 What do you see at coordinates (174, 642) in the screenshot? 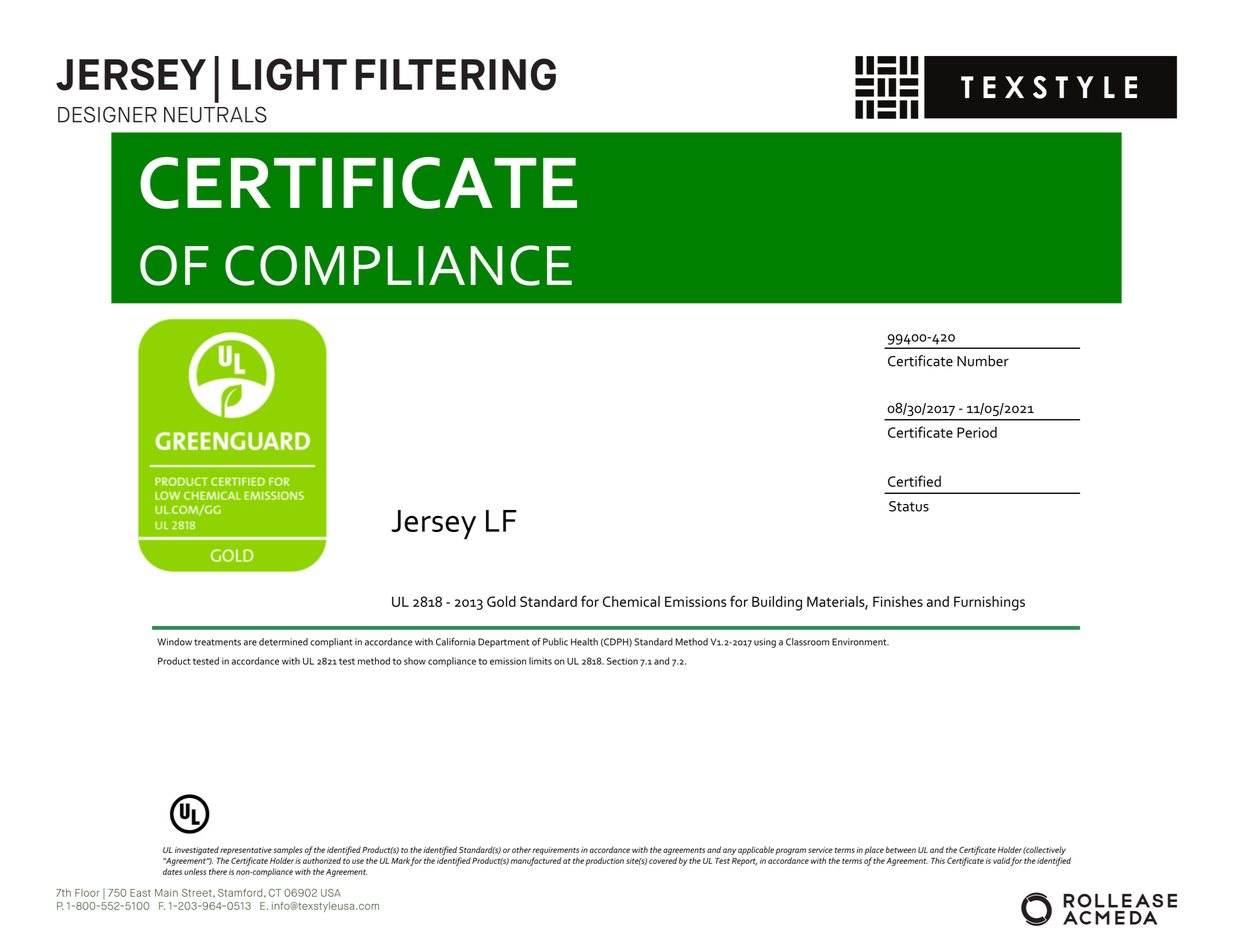
I see `Window` at bounding box center [174, 642].
